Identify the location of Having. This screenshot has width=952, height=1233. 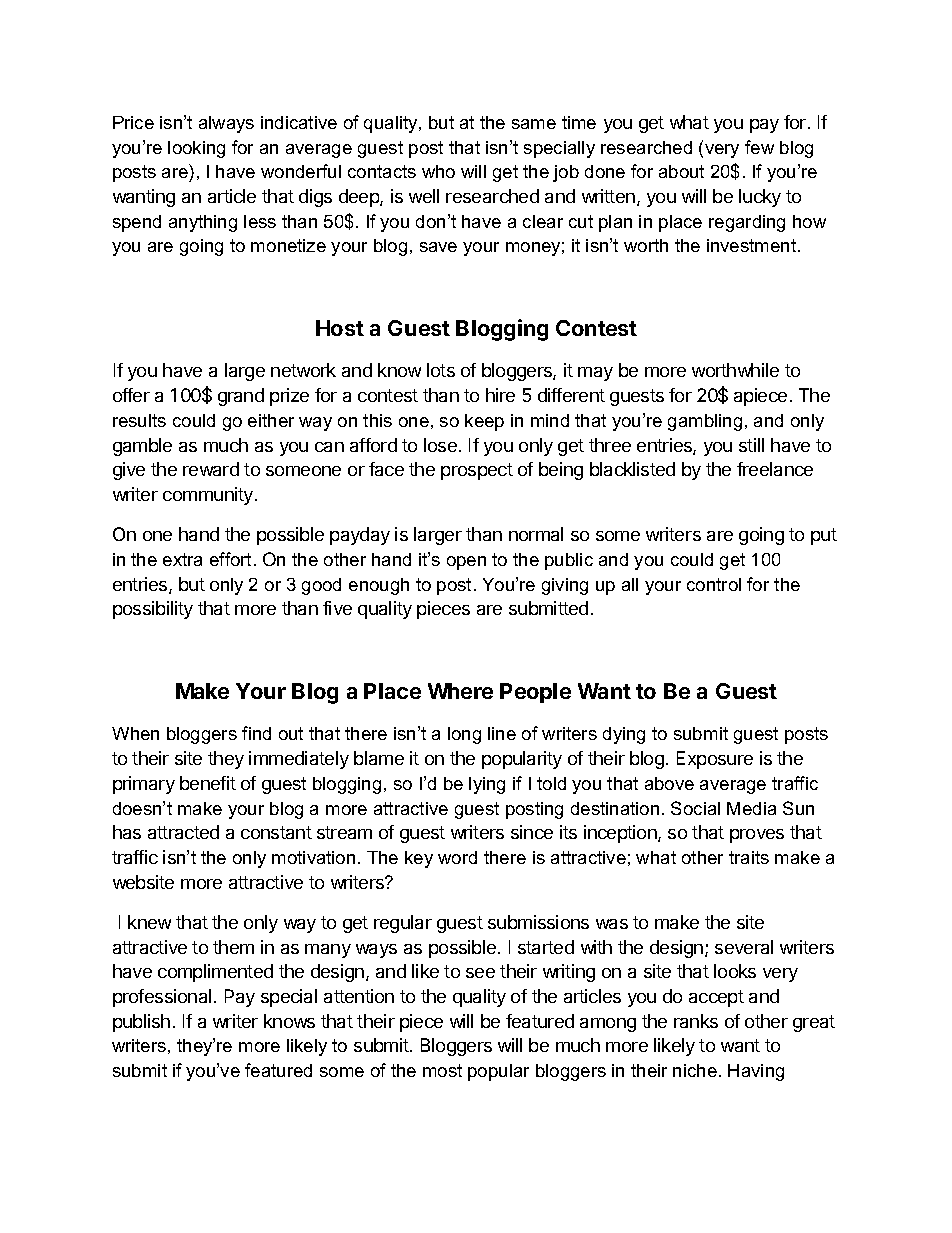
(756, 1072).
